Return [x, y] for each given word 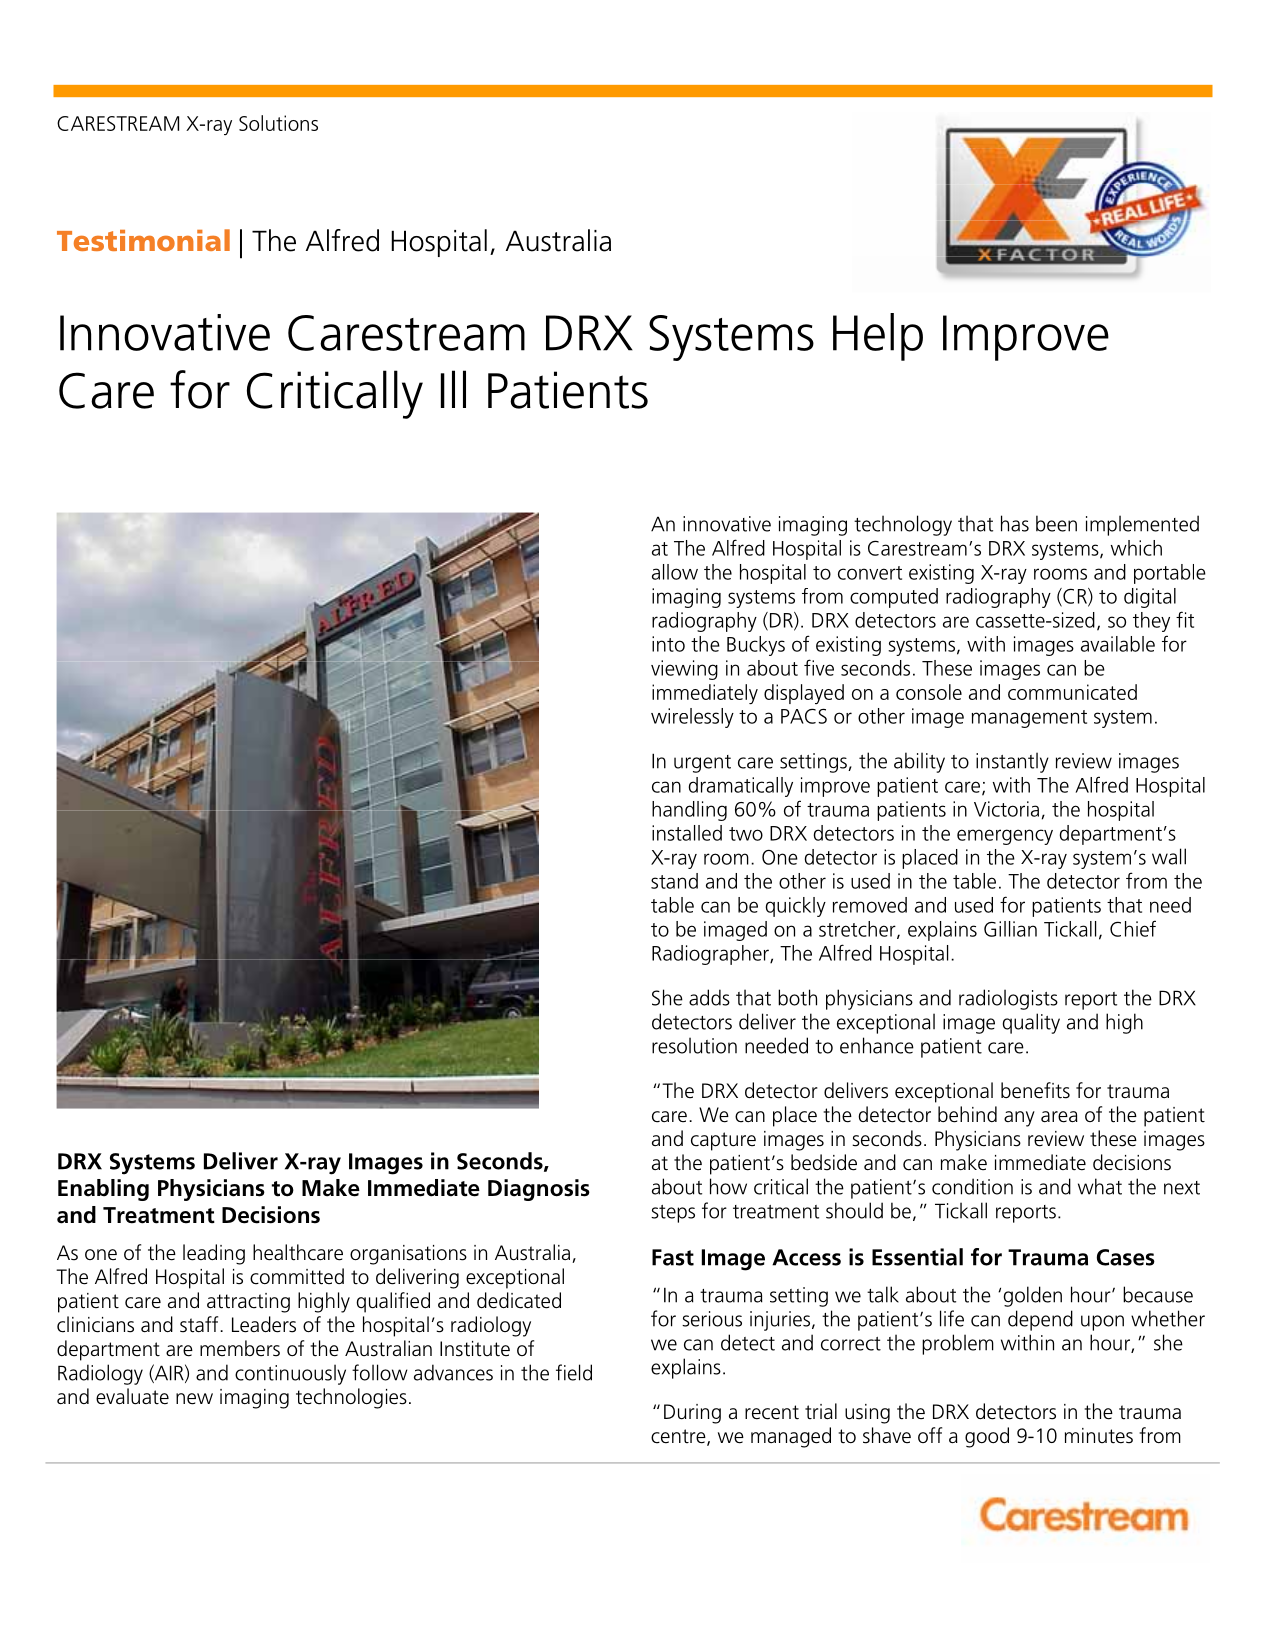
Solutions [278, 123]
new [194, 1399]
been [1056, 523]
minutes [1099, 1436]
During [692, 1414]
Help [878, 337]
